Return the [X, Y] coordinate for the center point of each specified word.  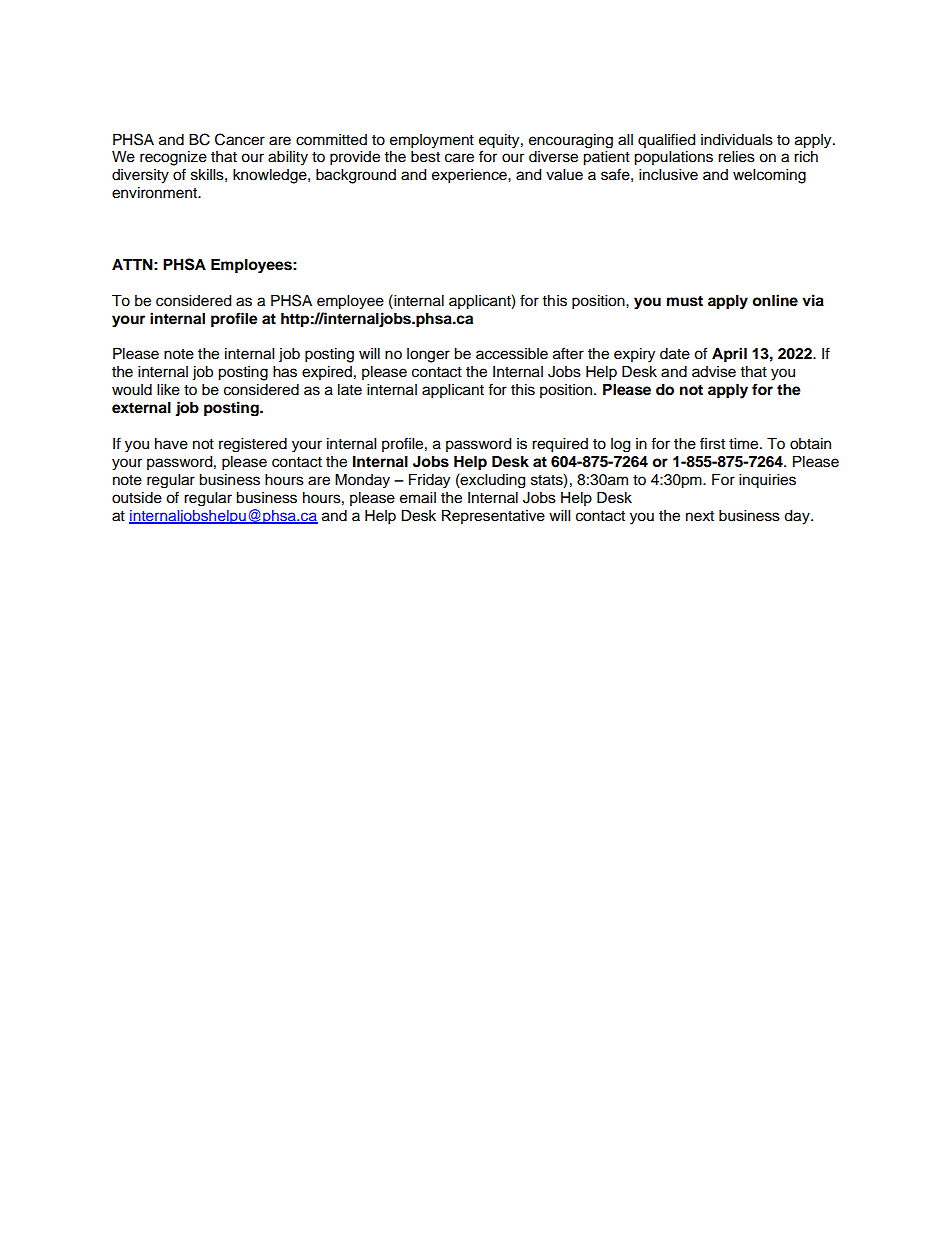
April [729, 355]
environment [156, 193]
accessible [512, 354]
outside [137, 498]
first [712, 443]
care [459, 158]
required [560, 445]
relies [736, 157]
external [141, 408]
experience [470, 176]
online [775, 300]
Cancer [240, 139]
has [285, 372]
